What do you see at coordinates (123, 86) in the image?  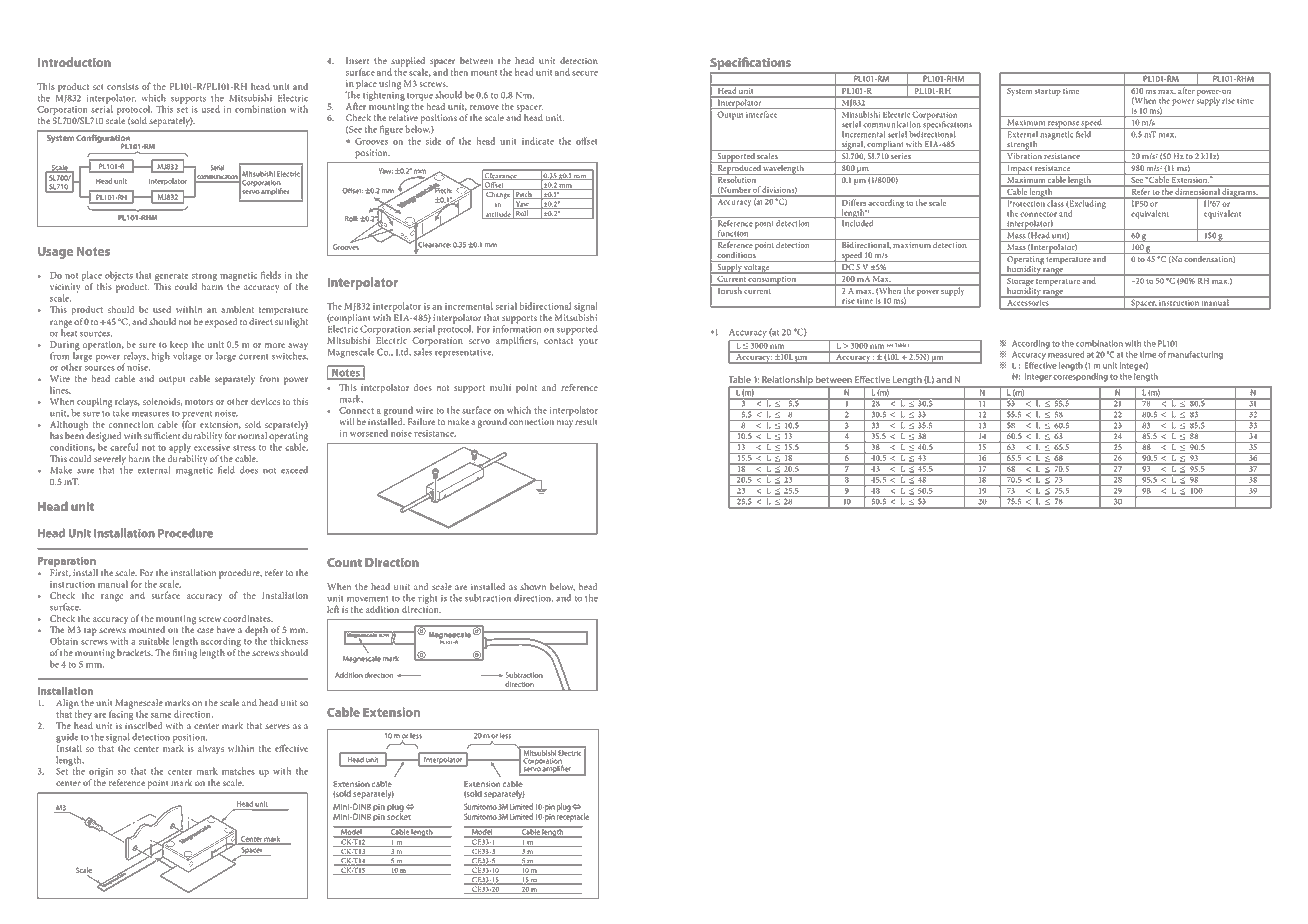 I see `consists` at bounding box center [123, 86].
